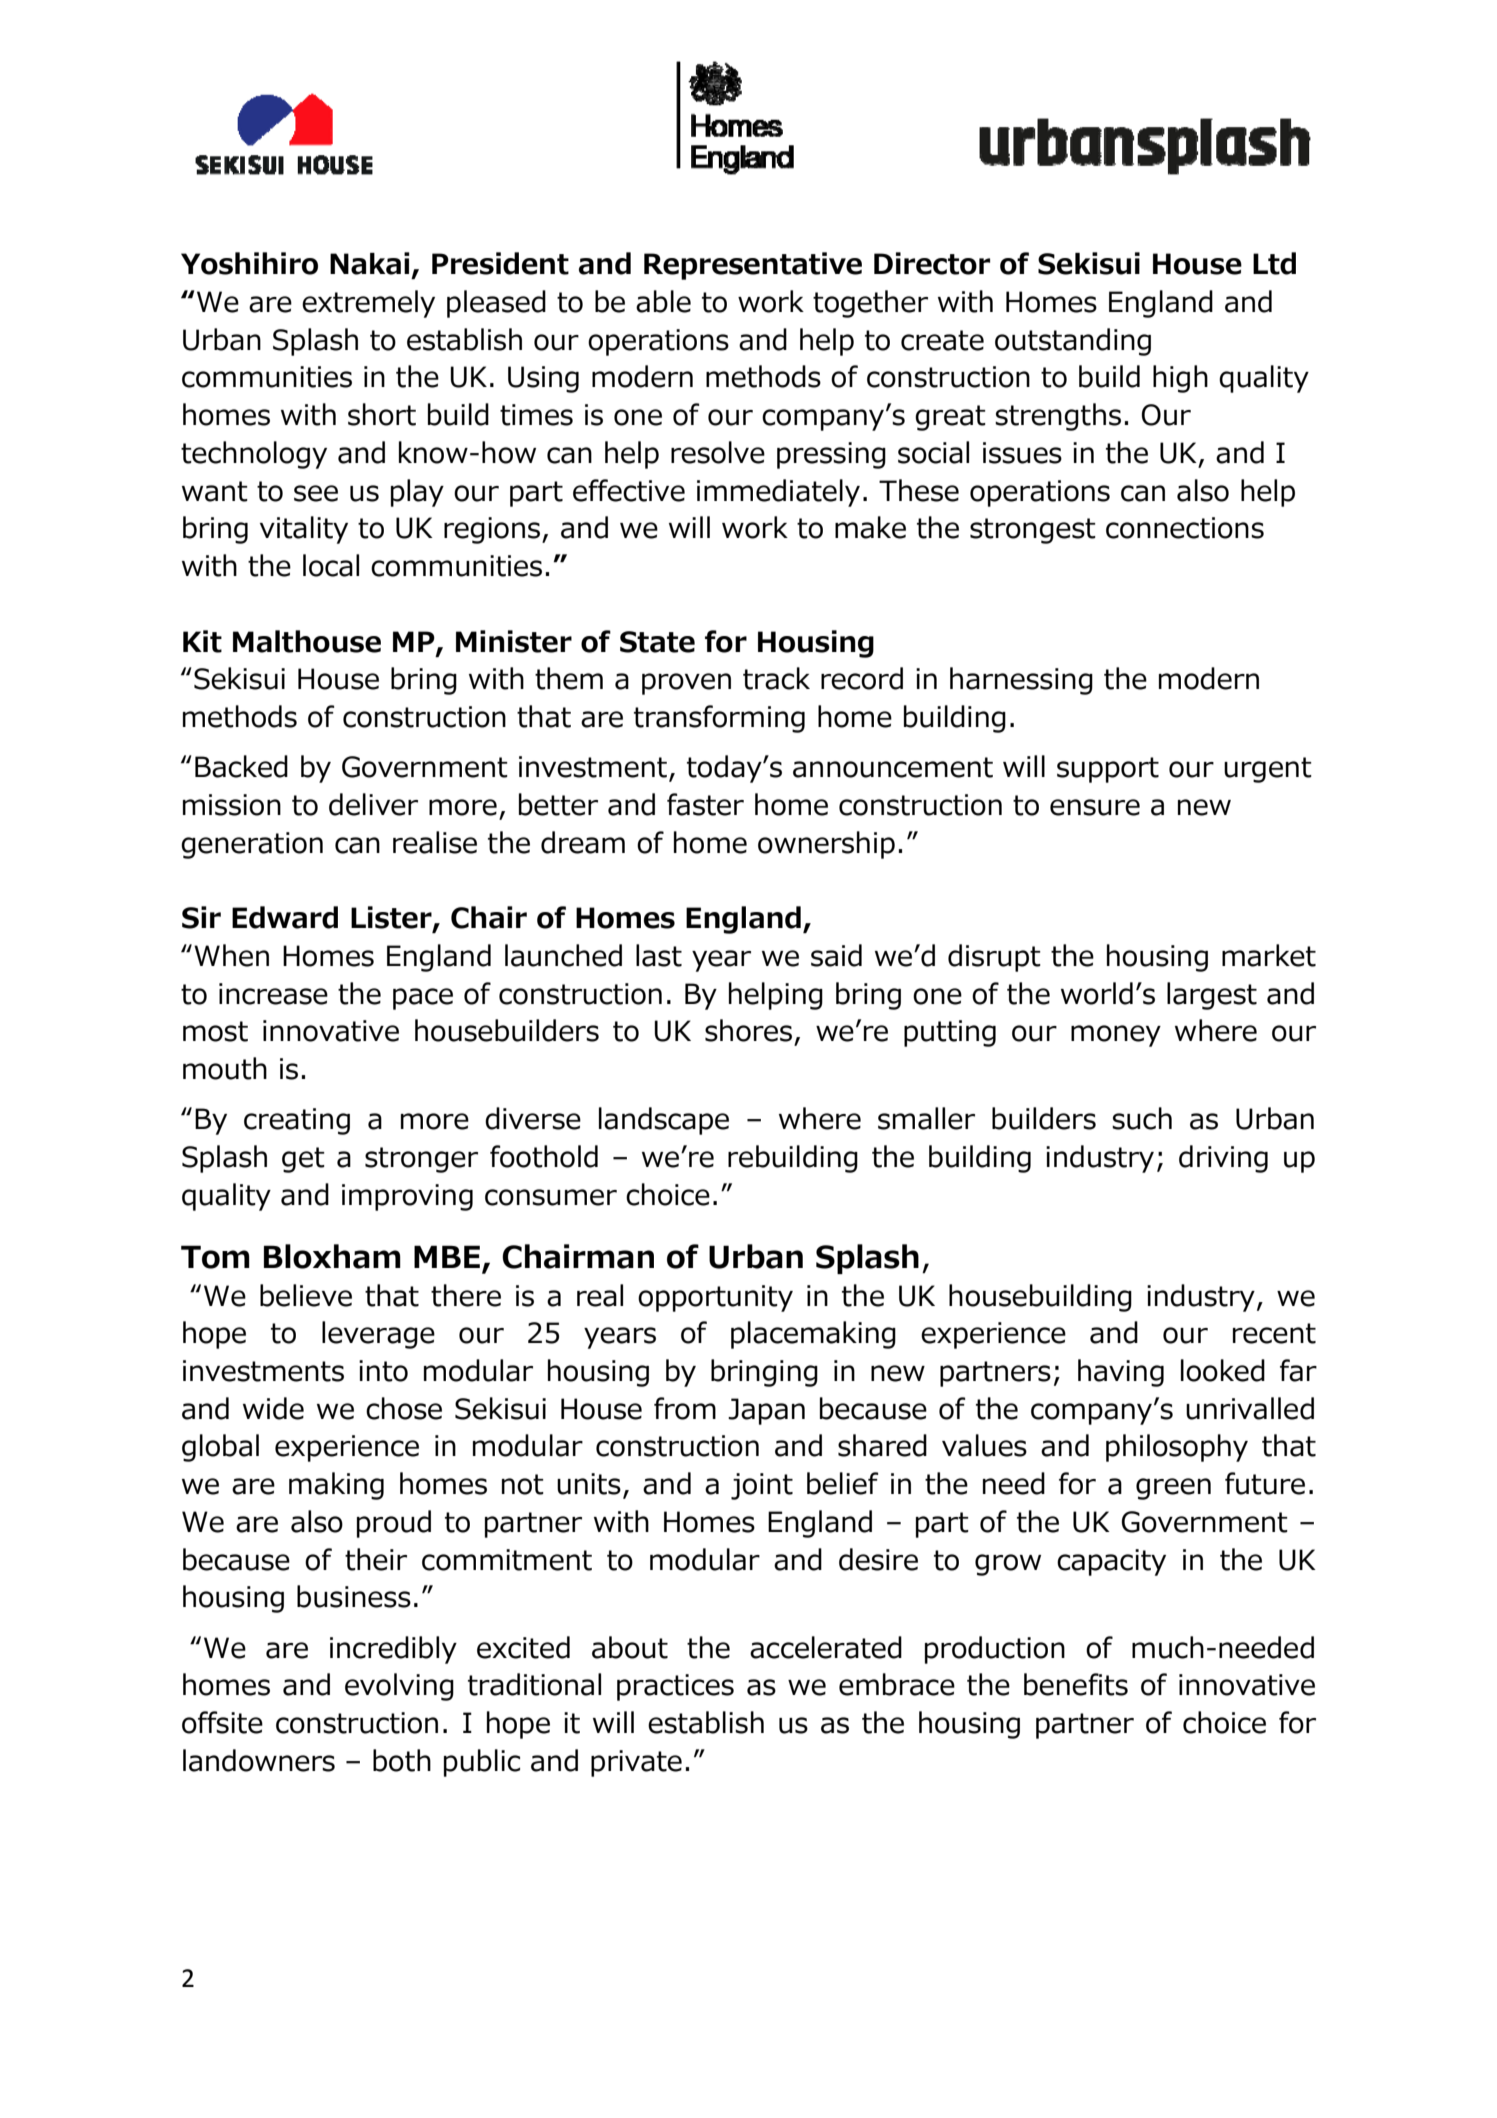 This page has height=2118, width=1497. I want to click on extremely, so click(368, 304).
